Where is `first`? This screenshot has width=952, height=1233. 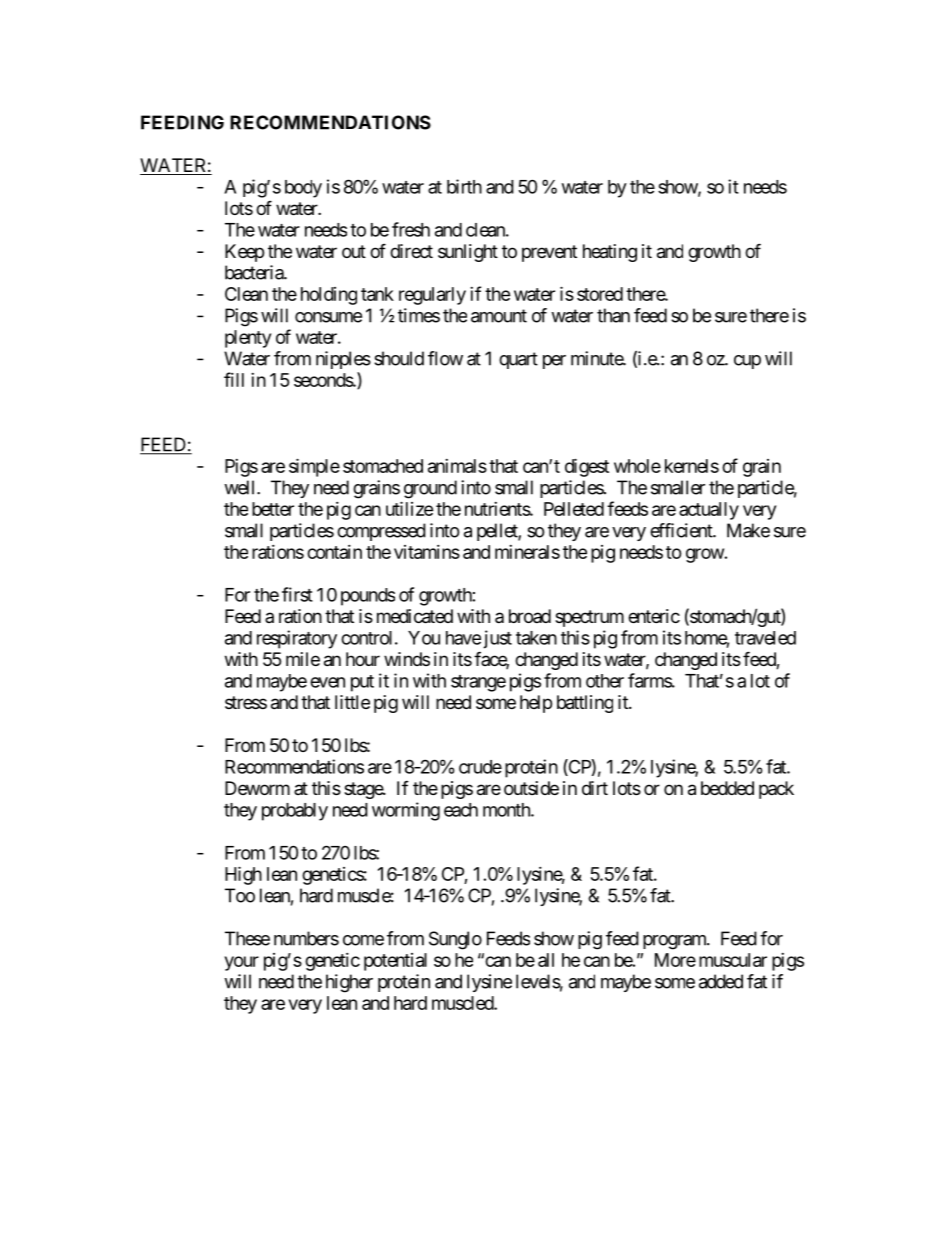 first is located at coordinates (297, 594).
